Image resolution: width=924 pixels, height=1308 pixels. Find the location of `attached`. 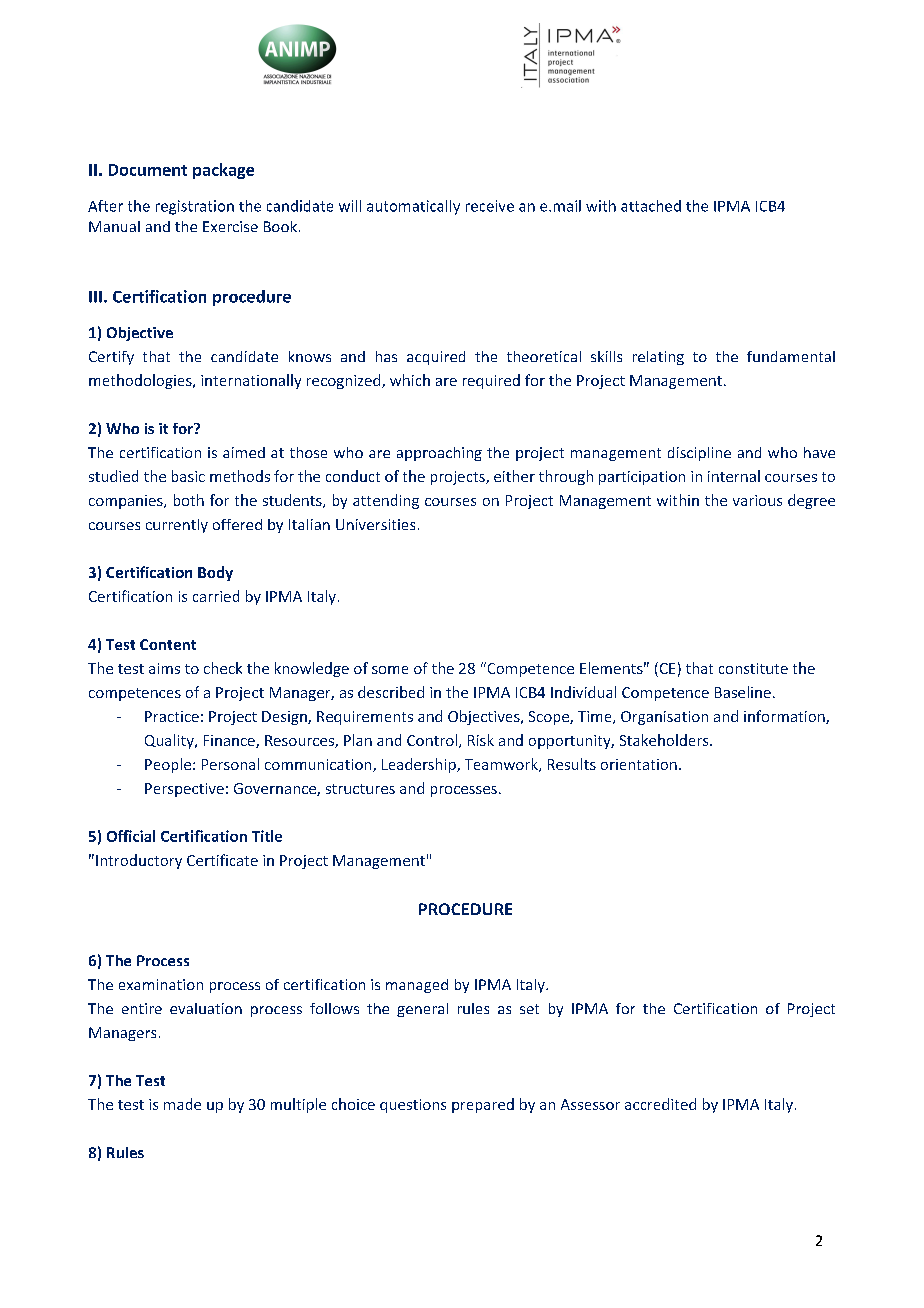

attached is located at coordinates (651, 206).
